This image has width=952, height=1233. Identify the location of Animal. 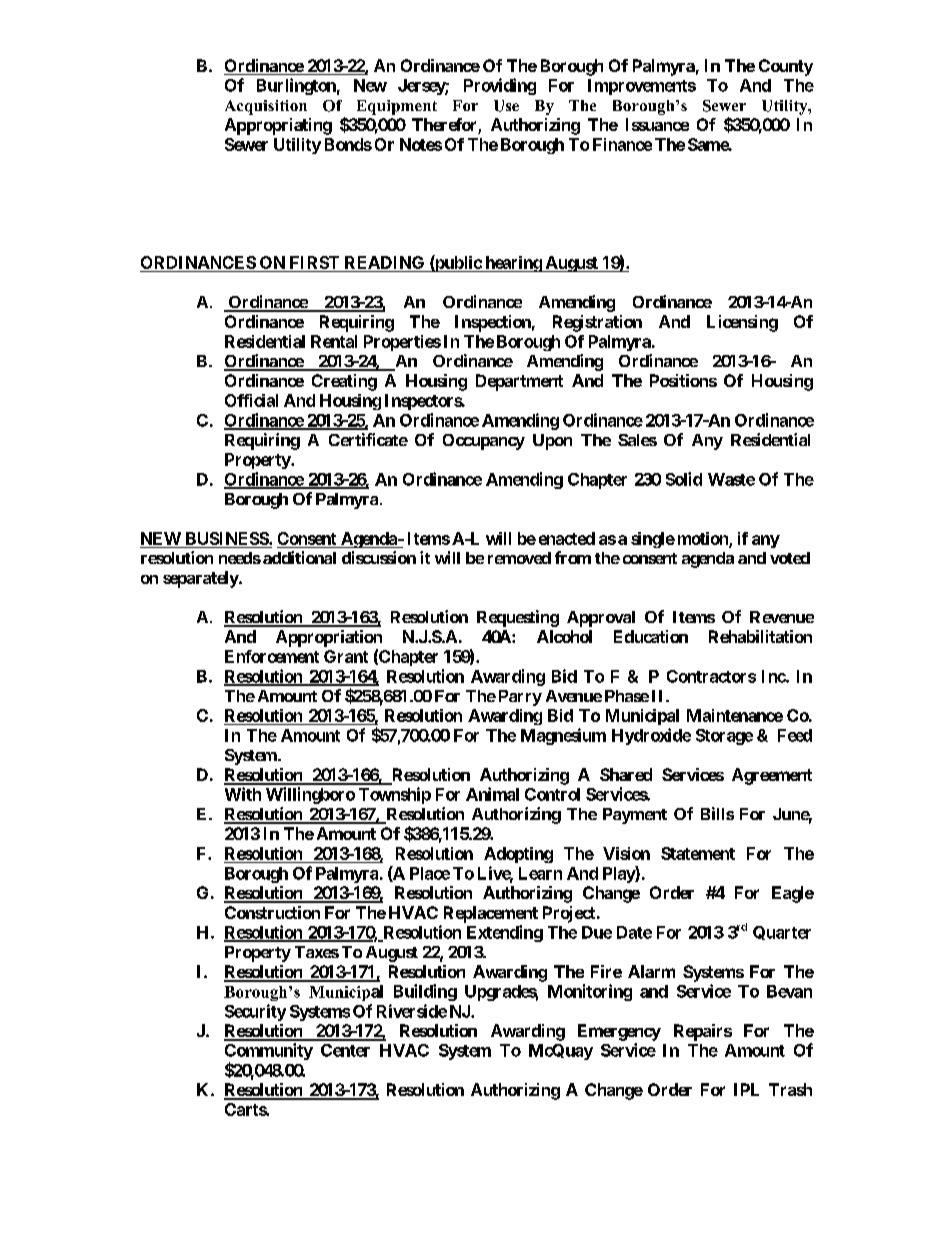
(492, 794).
